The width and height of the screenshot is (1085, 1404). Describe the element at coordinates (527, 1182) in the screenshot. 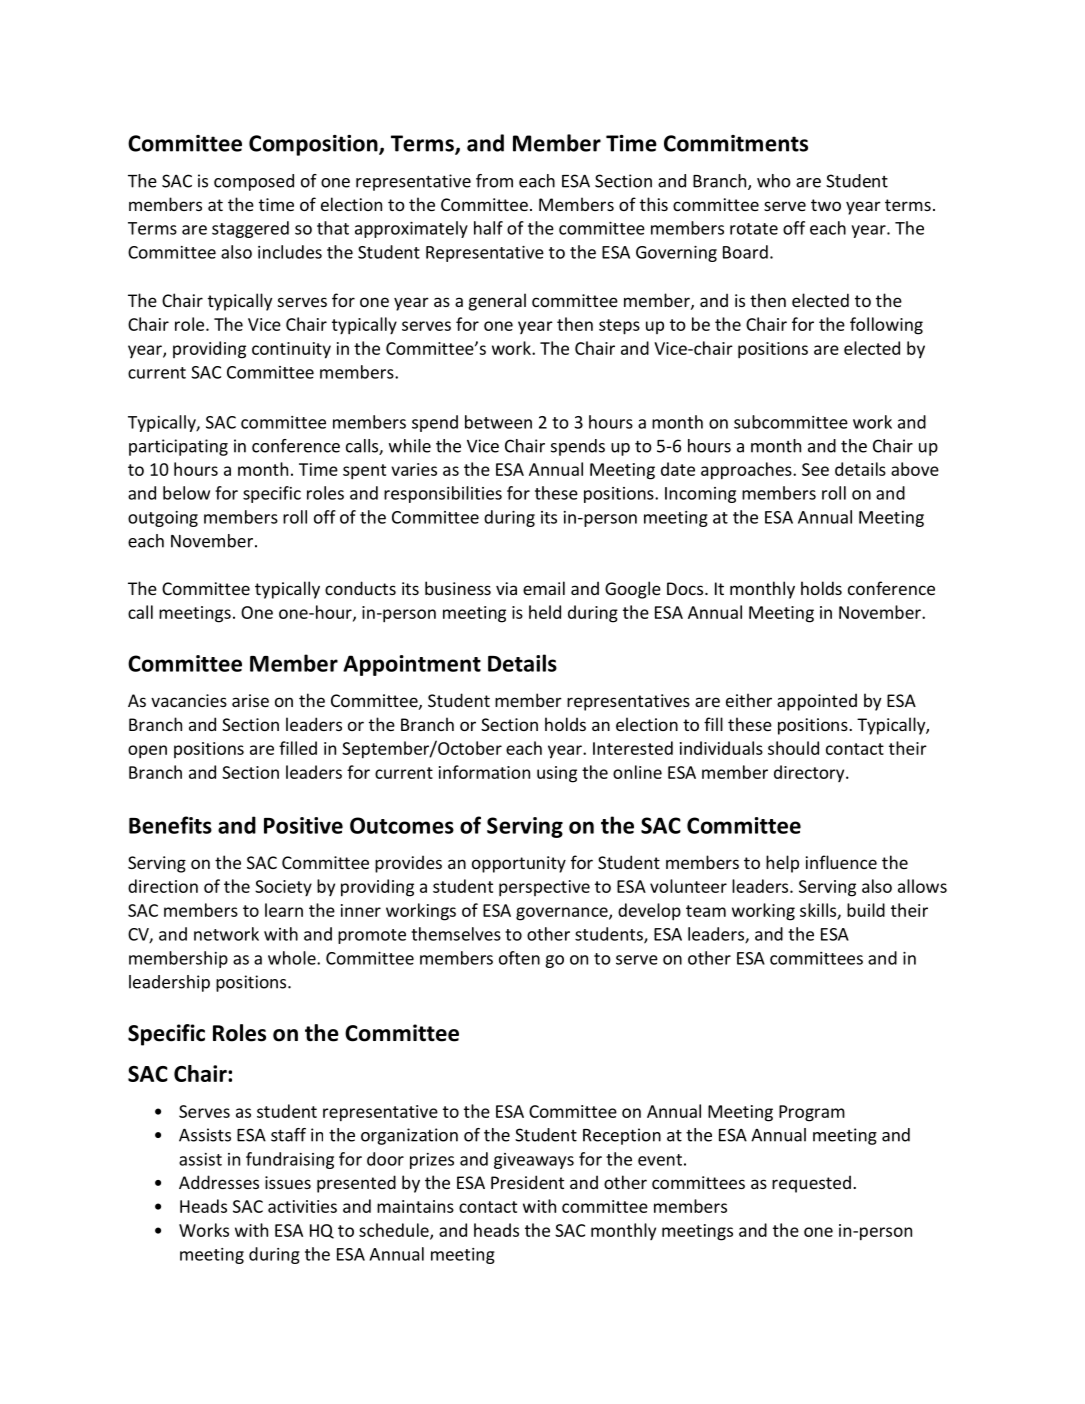

I see `President` at that location.
